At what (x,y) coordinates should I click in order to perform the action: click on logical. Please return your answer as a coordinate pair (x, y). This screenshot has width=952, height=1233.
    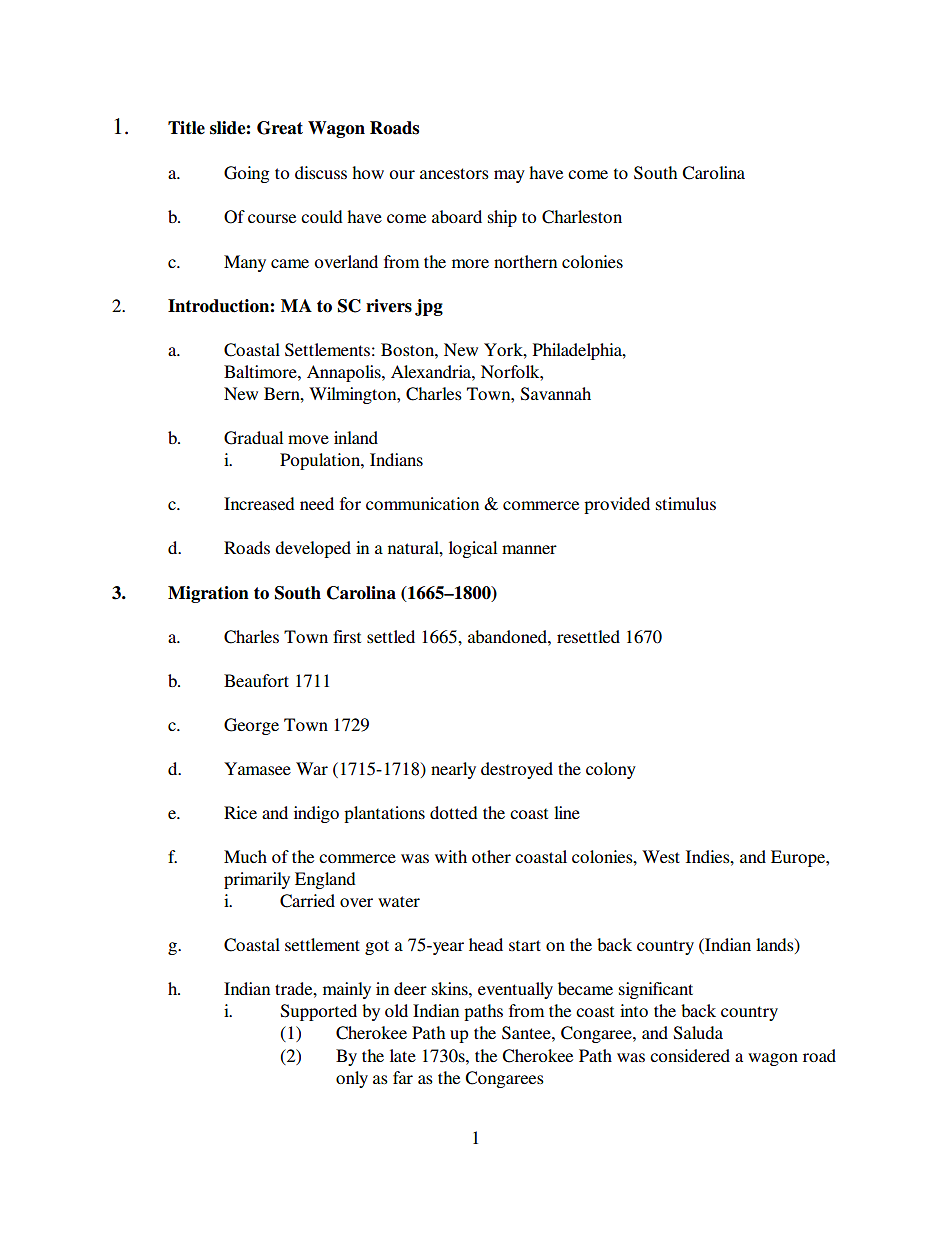
    Looking at the image, I should click on (473, 549).
